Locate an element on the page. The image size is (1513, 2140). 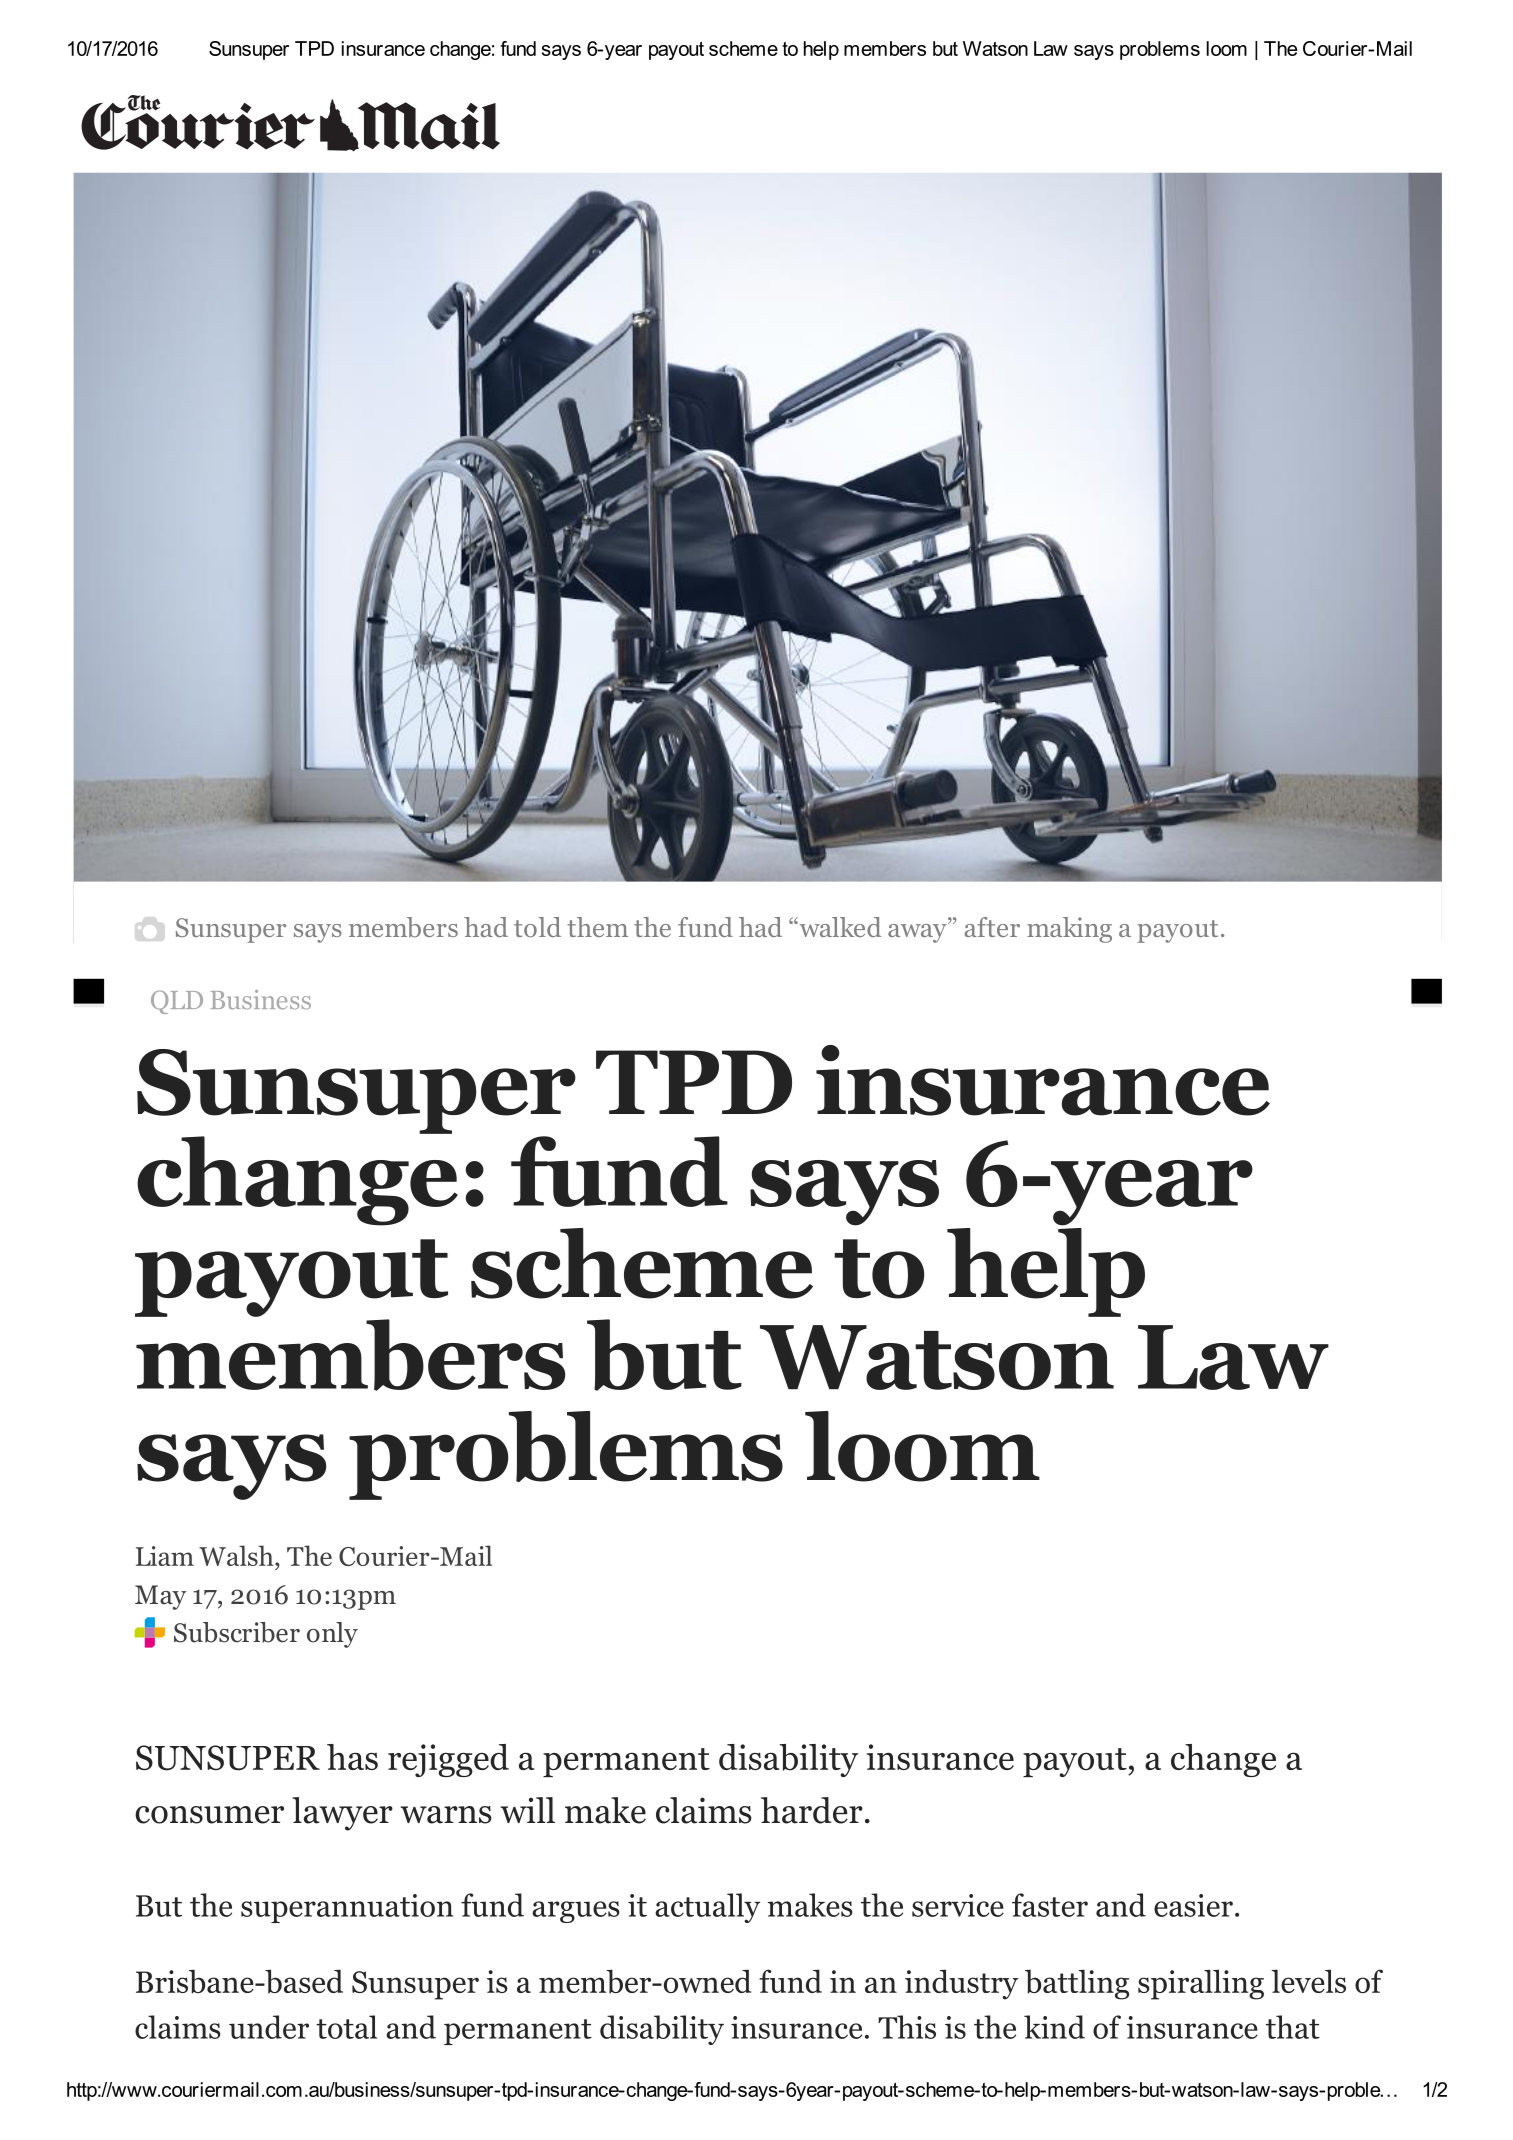
away is located at coordinates (918, 933).
